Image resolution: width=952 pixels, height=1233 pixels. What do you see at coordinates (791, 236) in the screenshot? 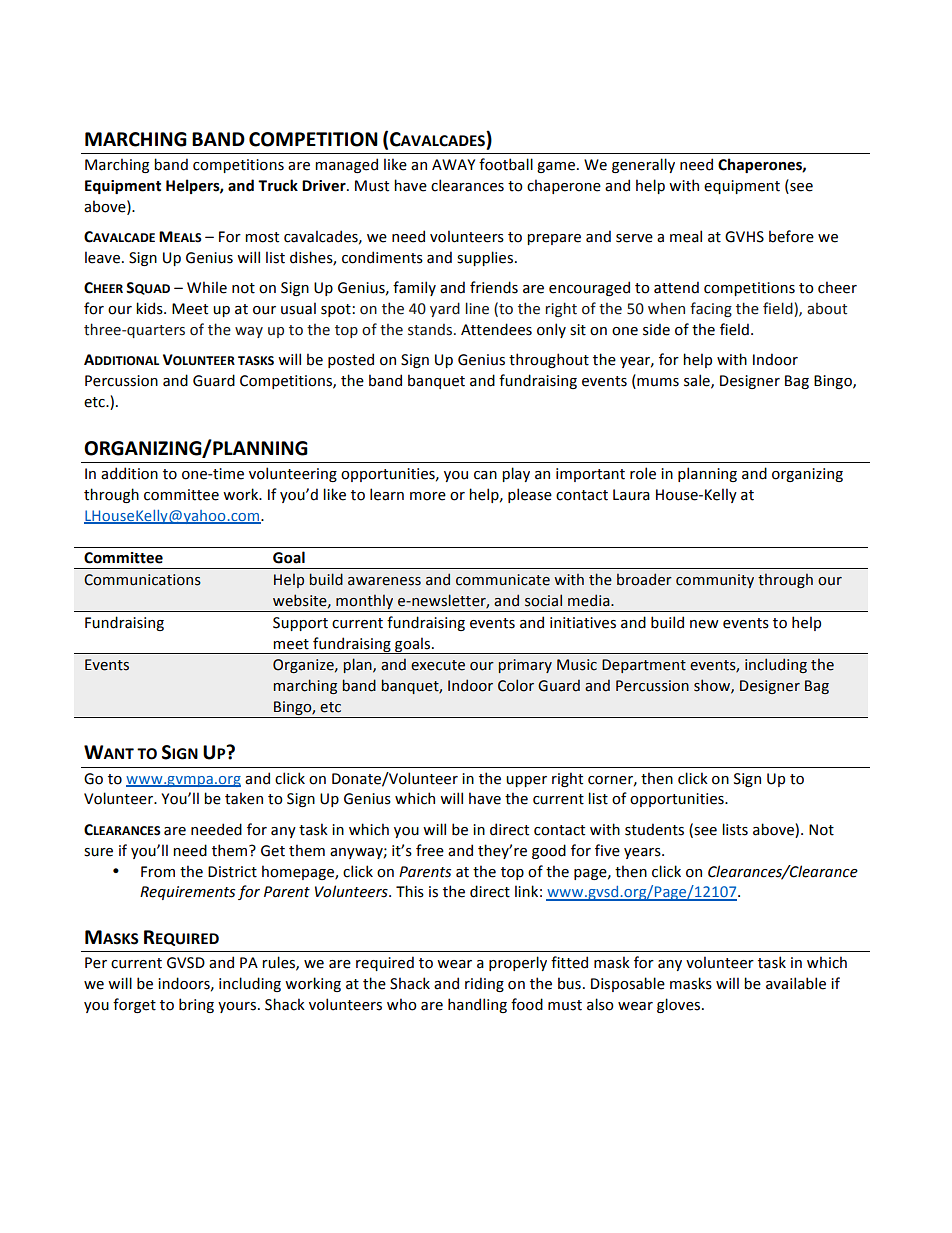
I see `before` at bounding box center [791, 236].
